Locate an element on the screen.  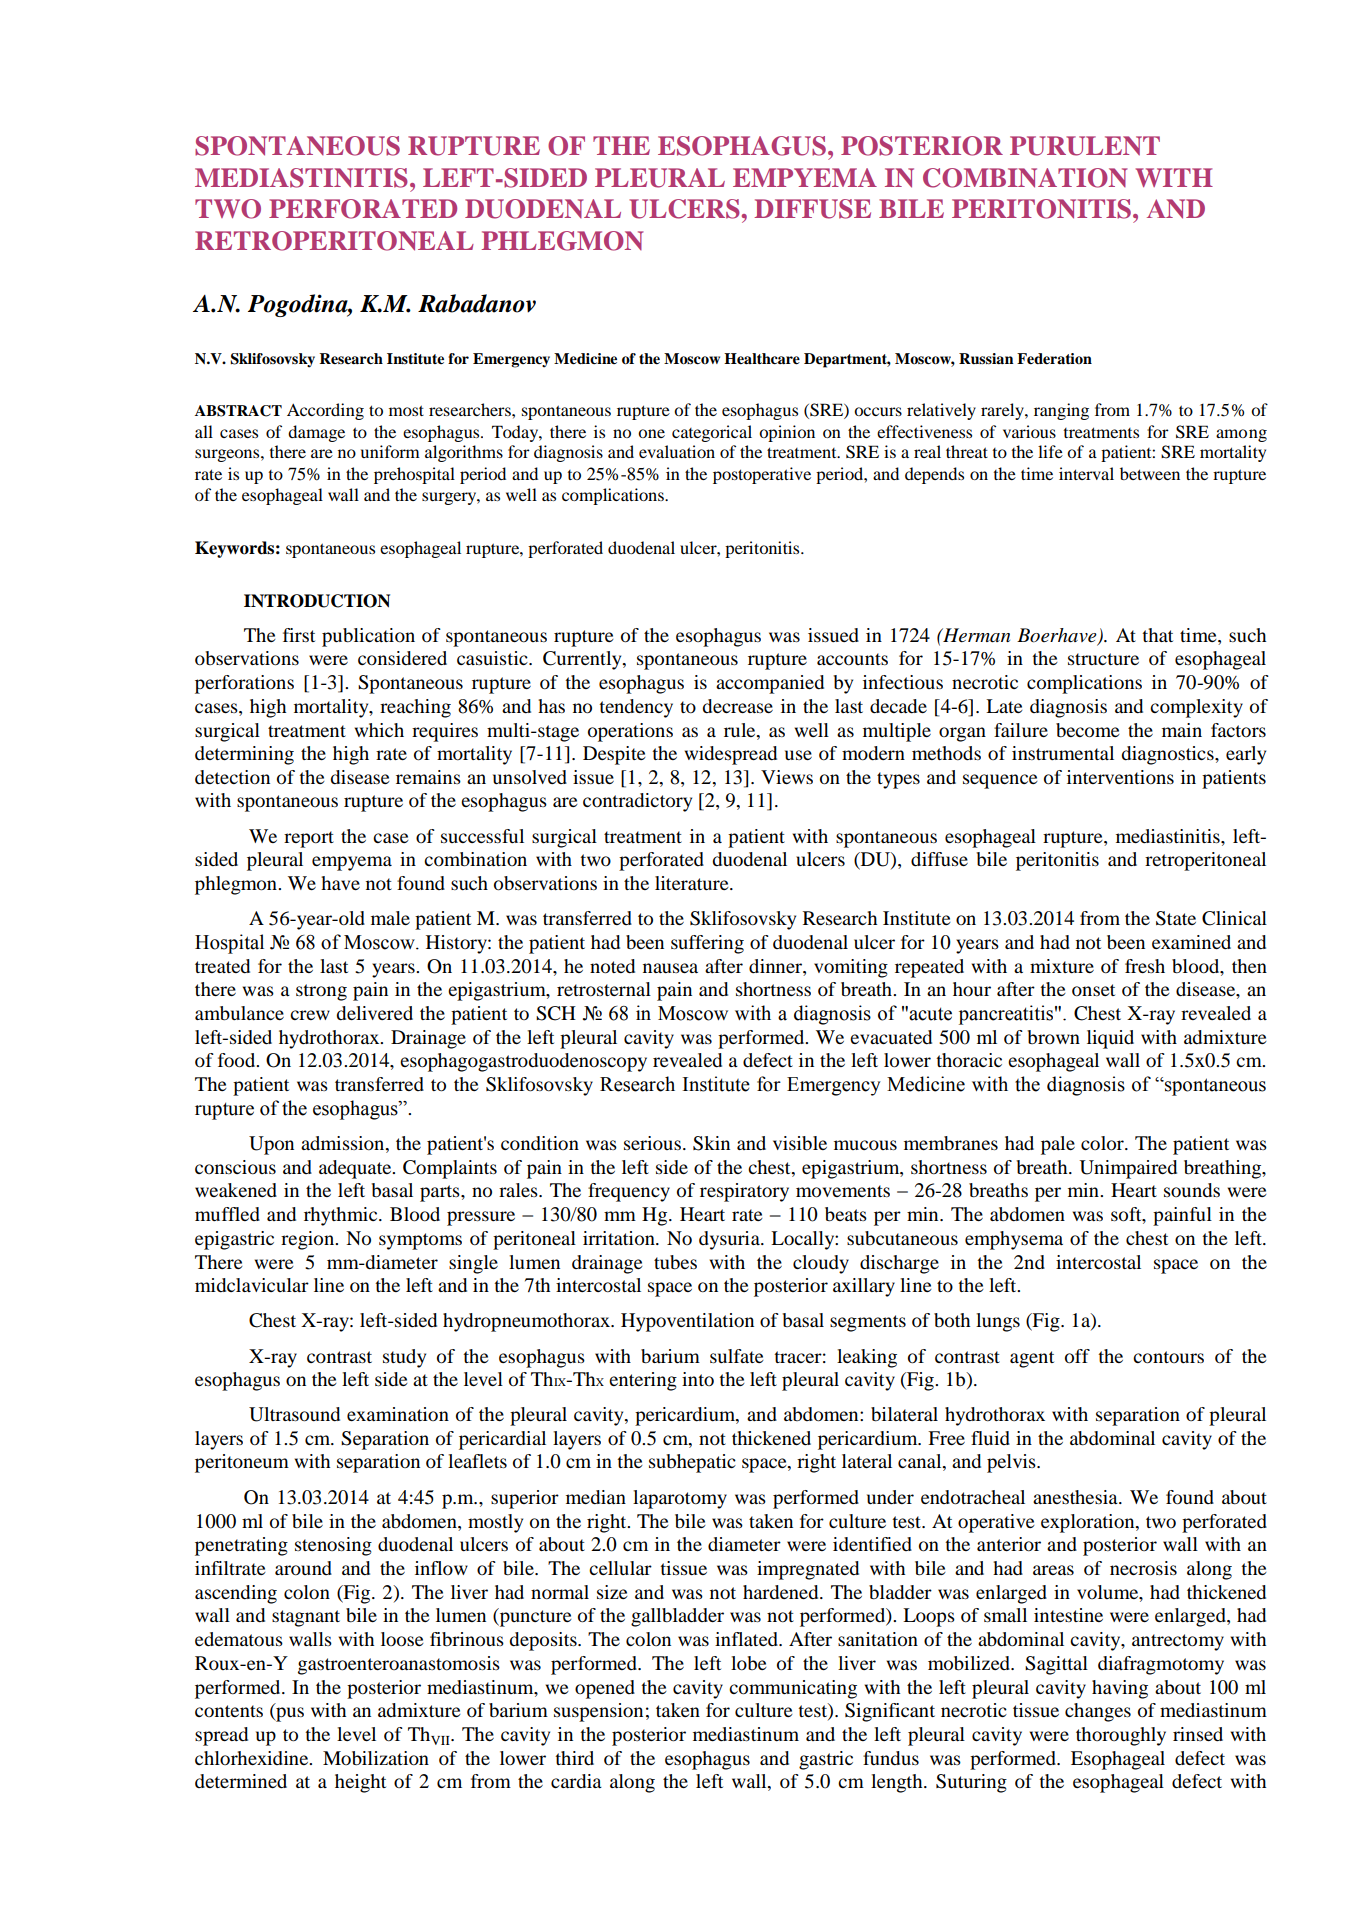
contours is located at coordinates (1168, 1357).
